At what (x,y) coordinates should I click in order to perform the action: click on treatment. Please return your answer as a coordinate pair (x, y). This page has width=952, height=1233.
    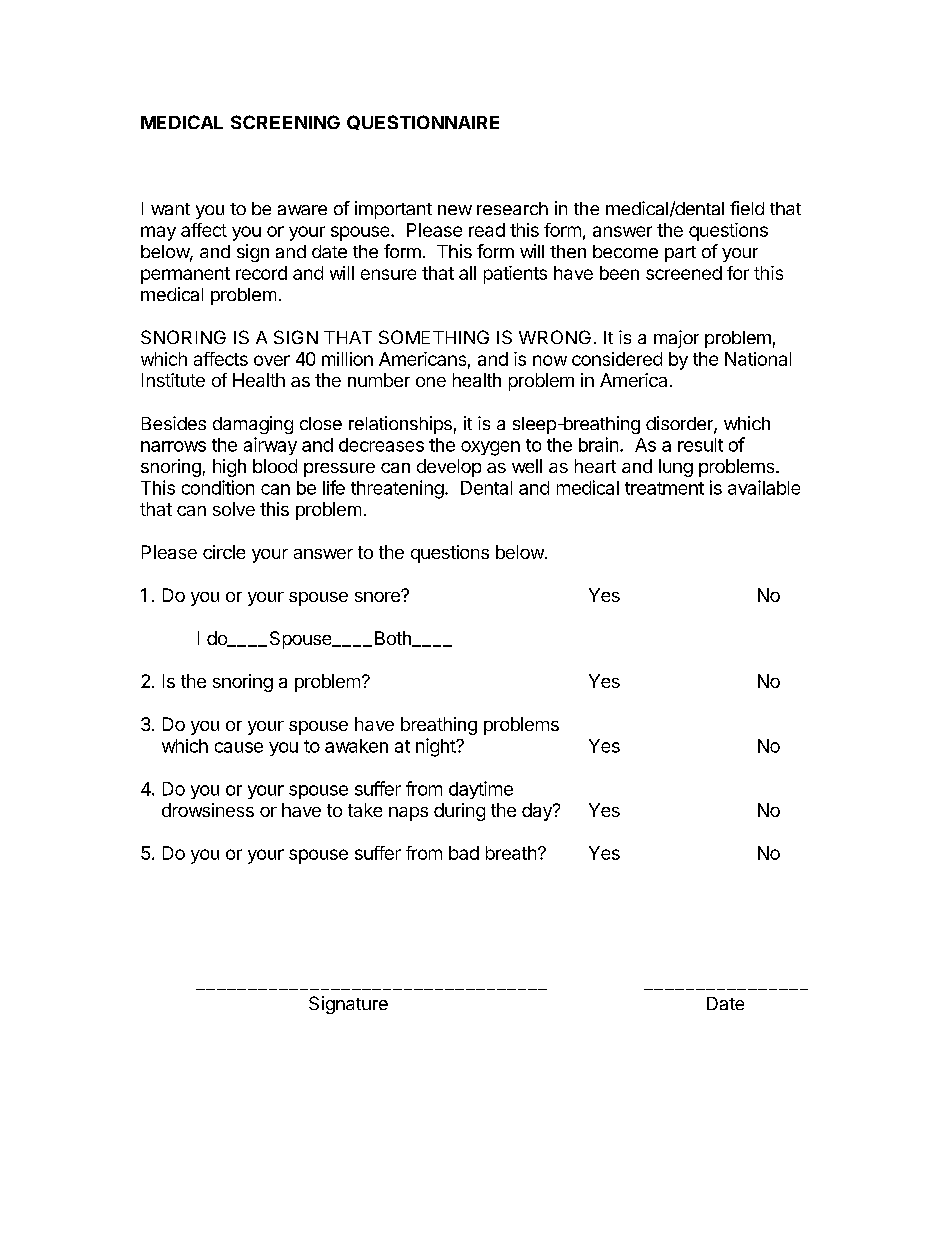
    Looking at the image, I should click on (664, 488).
